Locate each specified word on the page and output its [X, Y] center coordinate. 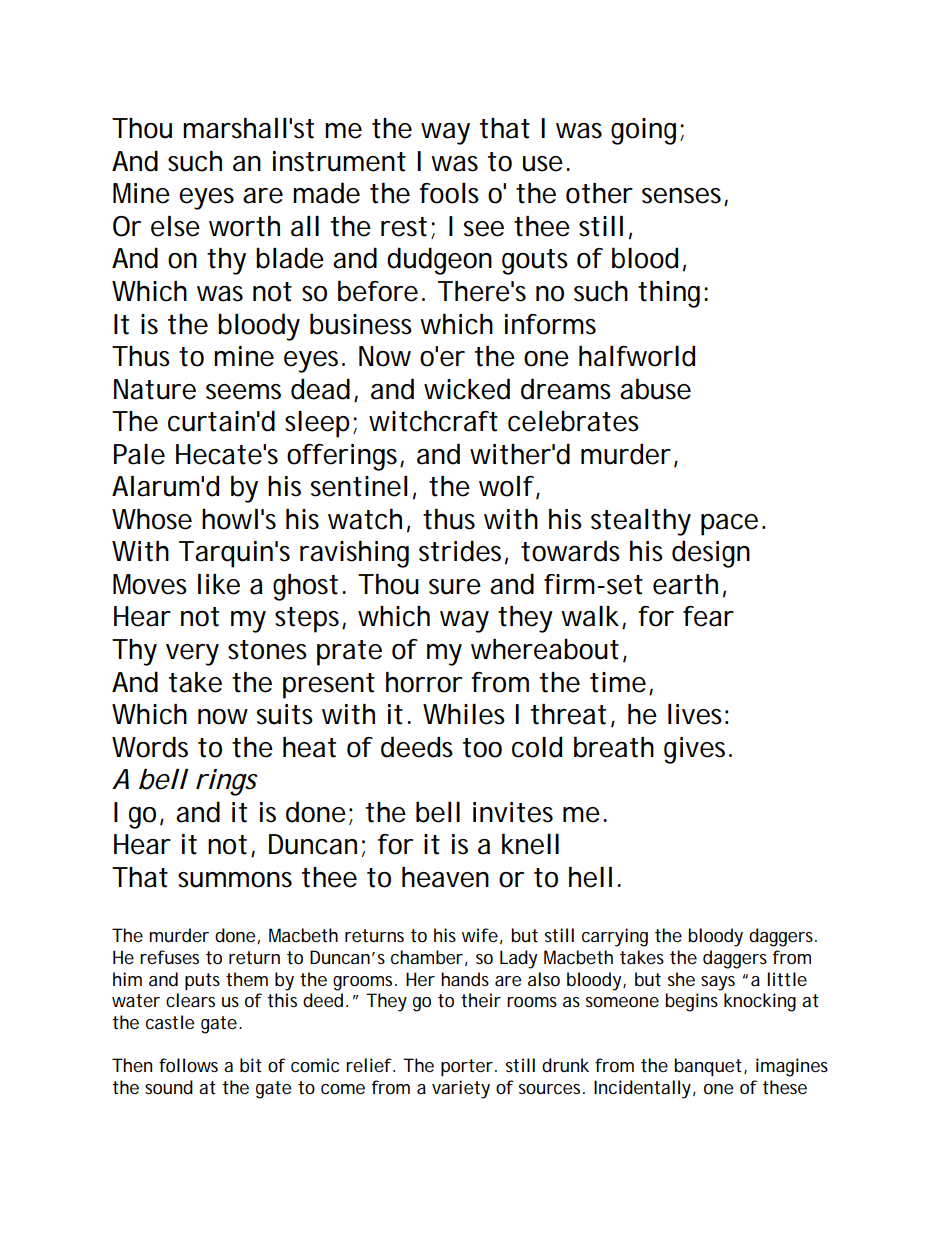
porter [468, 1067]
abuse [655, 389]
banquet [709, 1067]
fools [449, 193]
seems [243, 392]
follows [188, 1065]
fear [708, 616]
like [219, 584]
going [643, 131]
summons [235, 880]
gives [697, 750]
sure [455, 587]
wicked [467, 389]
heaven [445, 877]
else [175, 226]
